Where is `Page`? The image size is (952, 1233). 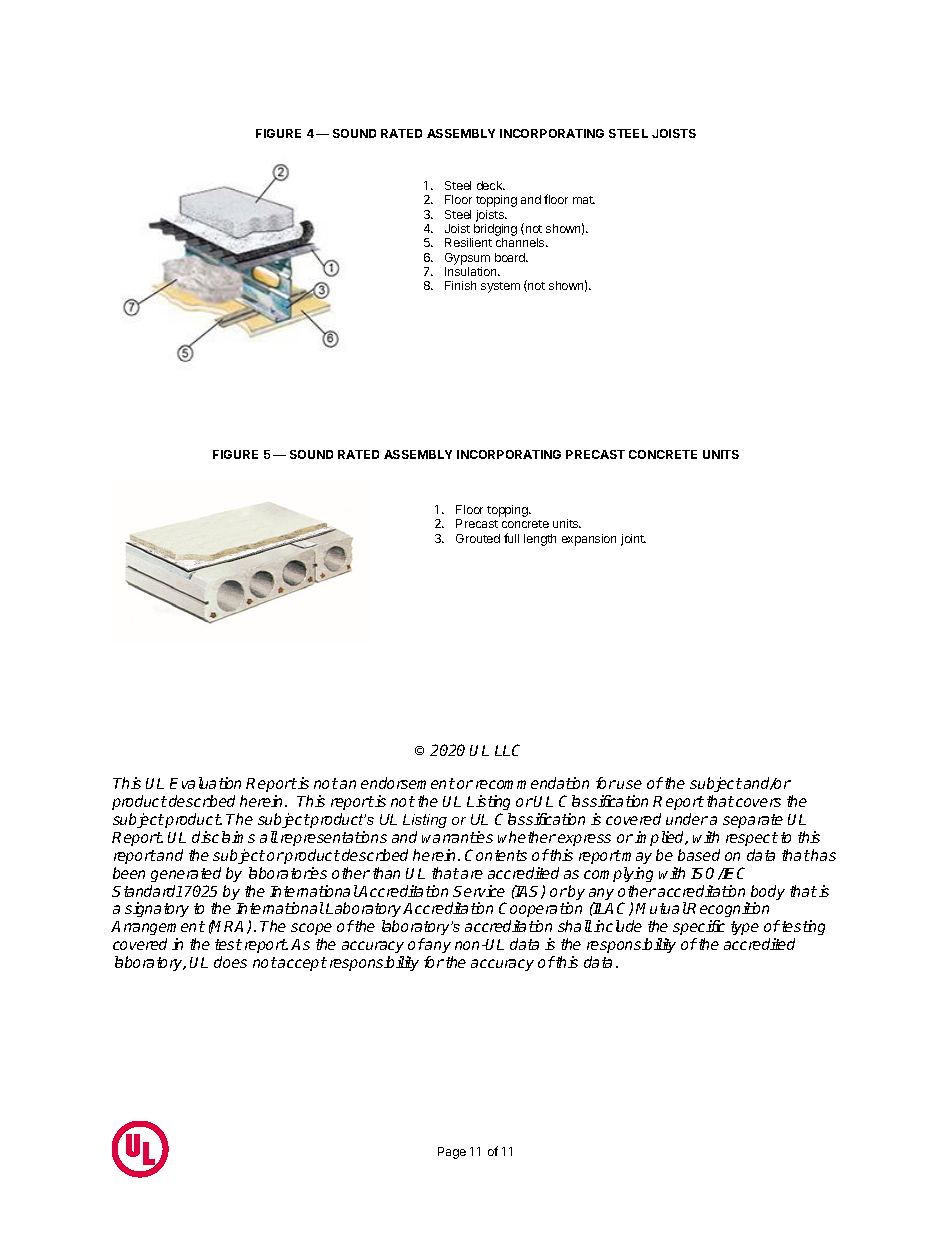
Page is located at coordinates (452, 1153).
